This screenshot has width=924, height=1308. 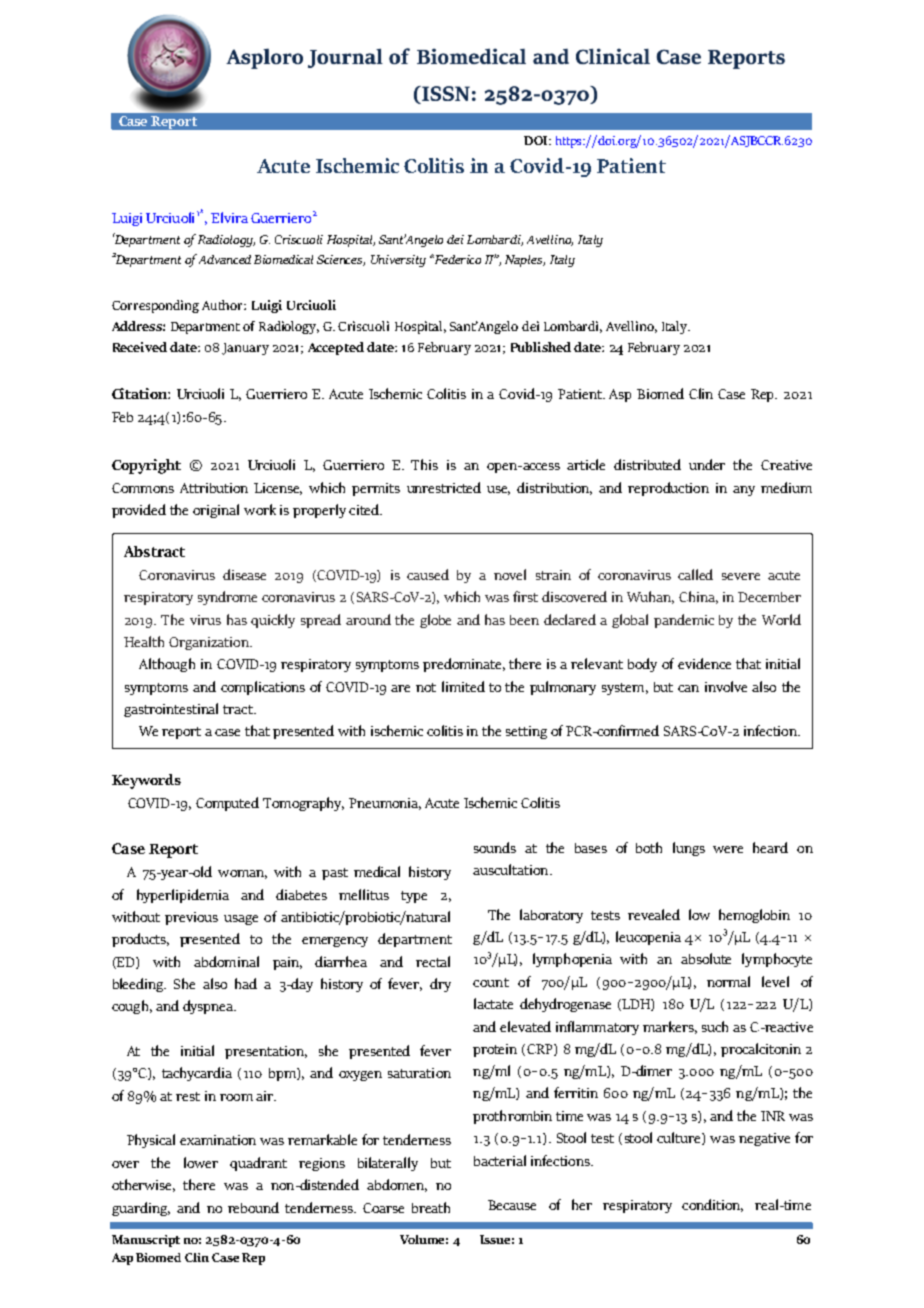 I want to click on Attribution, so click(x=214, y=488).
